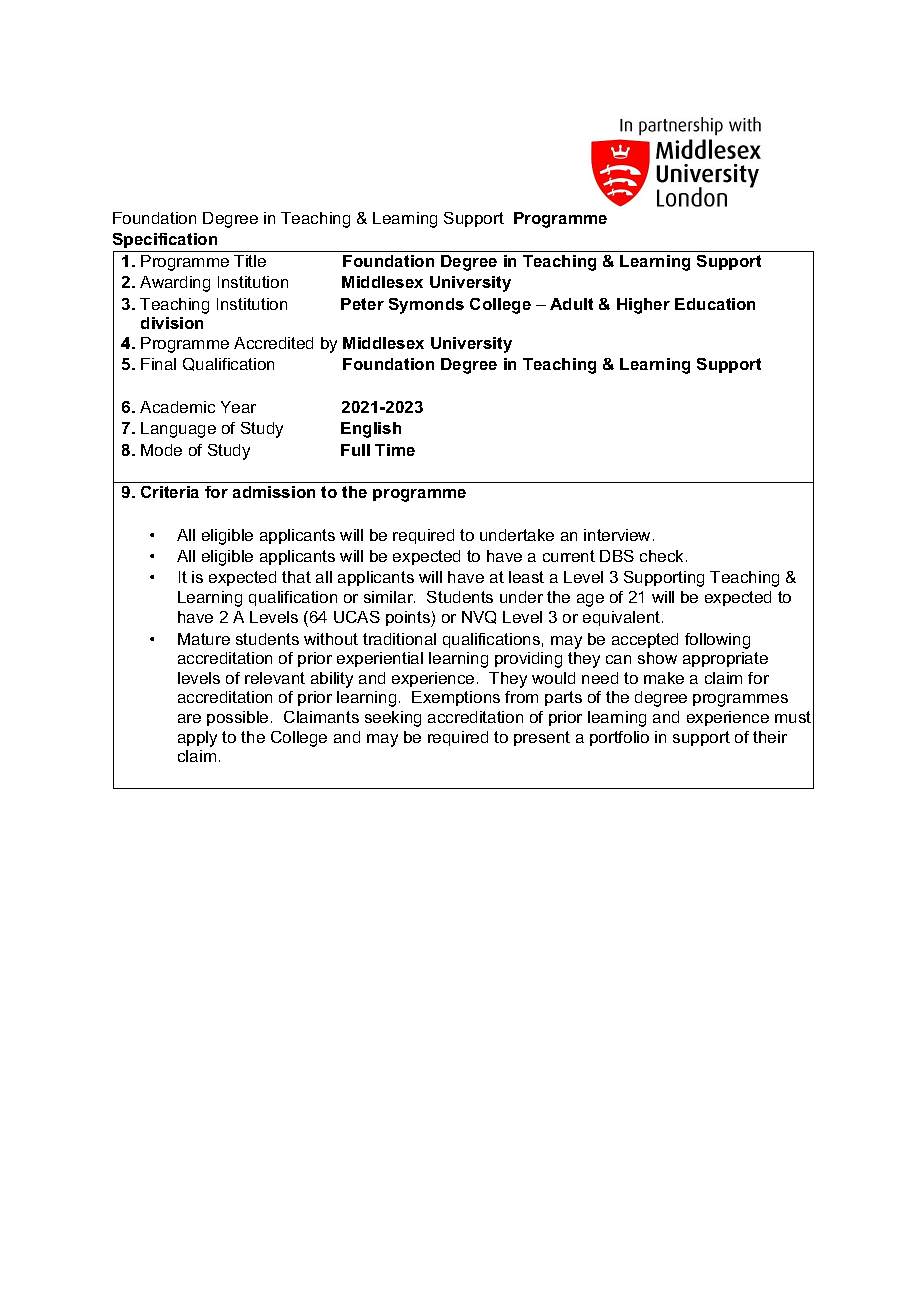 The image size is (924, 1308). What do you see at coordinates (395, 450) in the screenshot?
I see `Time` at bounding box center [395, 450].
